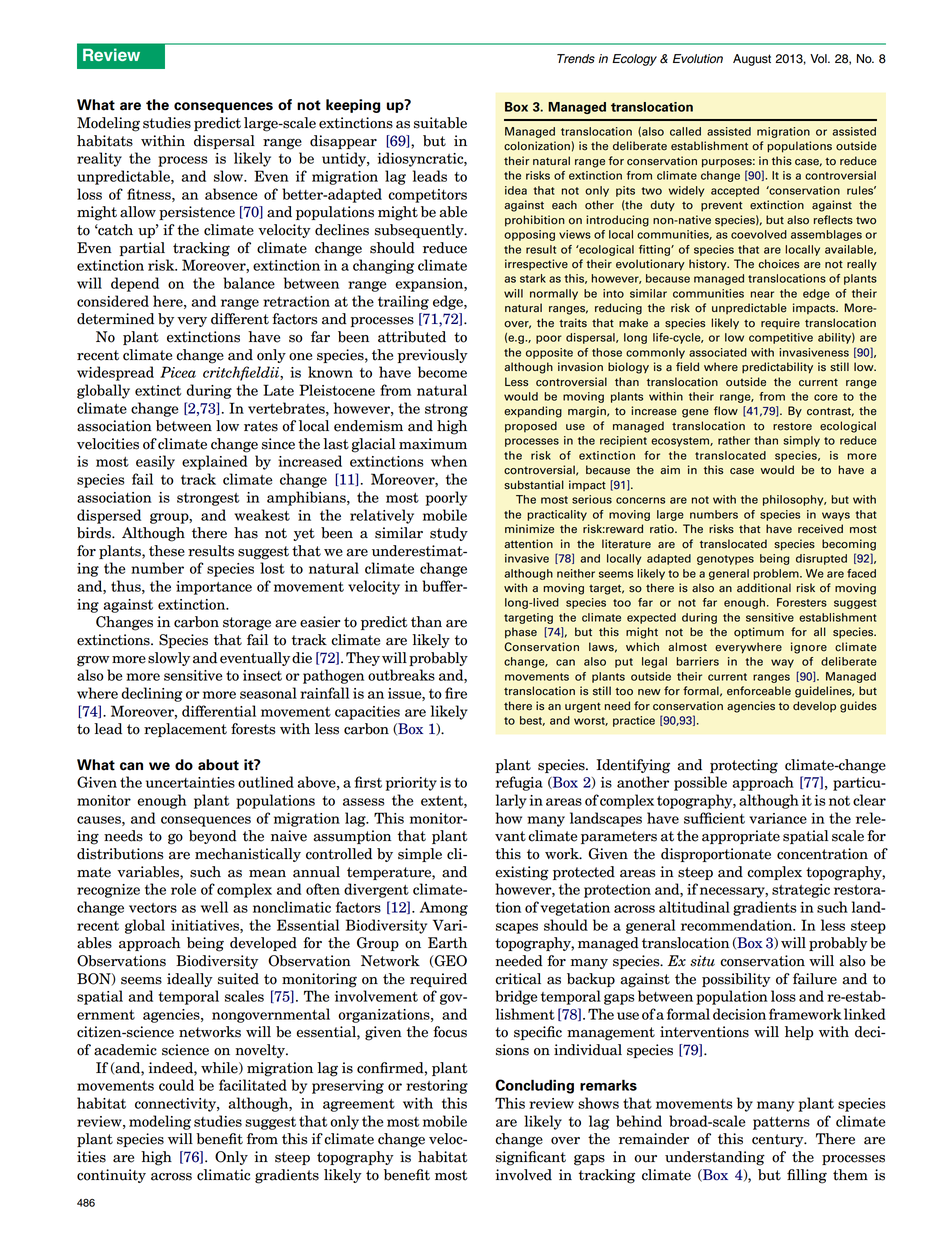 Image resolution: width=952 pixels, height=1235 pixels. I want to click on become, so click(442, 372).
